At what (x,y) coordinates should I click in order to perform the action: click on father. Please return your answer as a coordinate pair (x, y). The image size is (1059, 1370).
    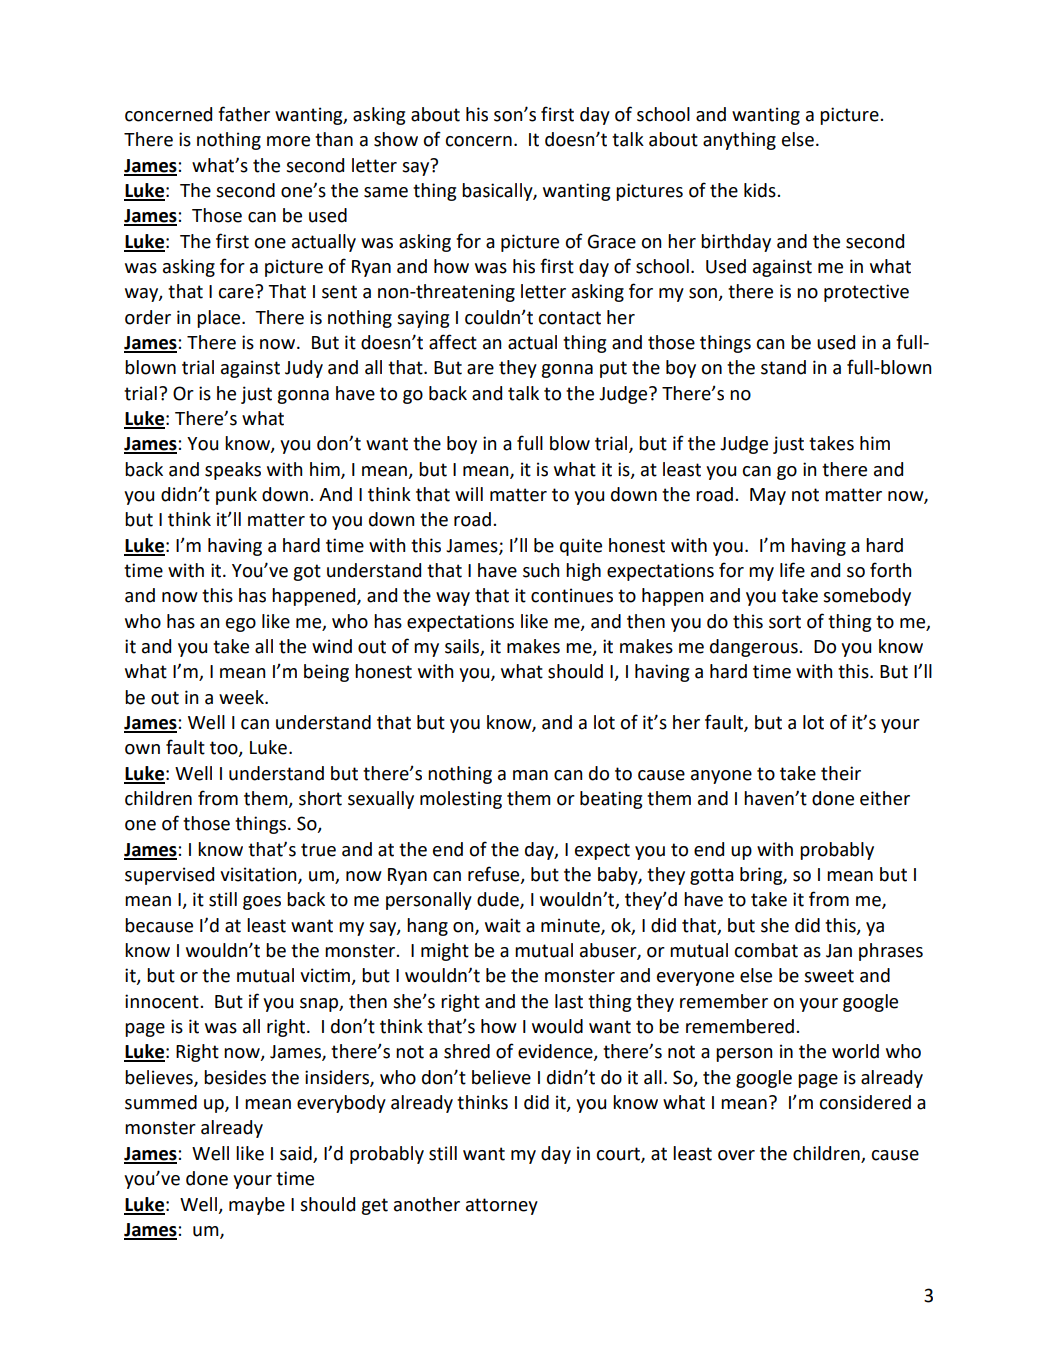
    Looking at the image, I should click on (244, 114).
